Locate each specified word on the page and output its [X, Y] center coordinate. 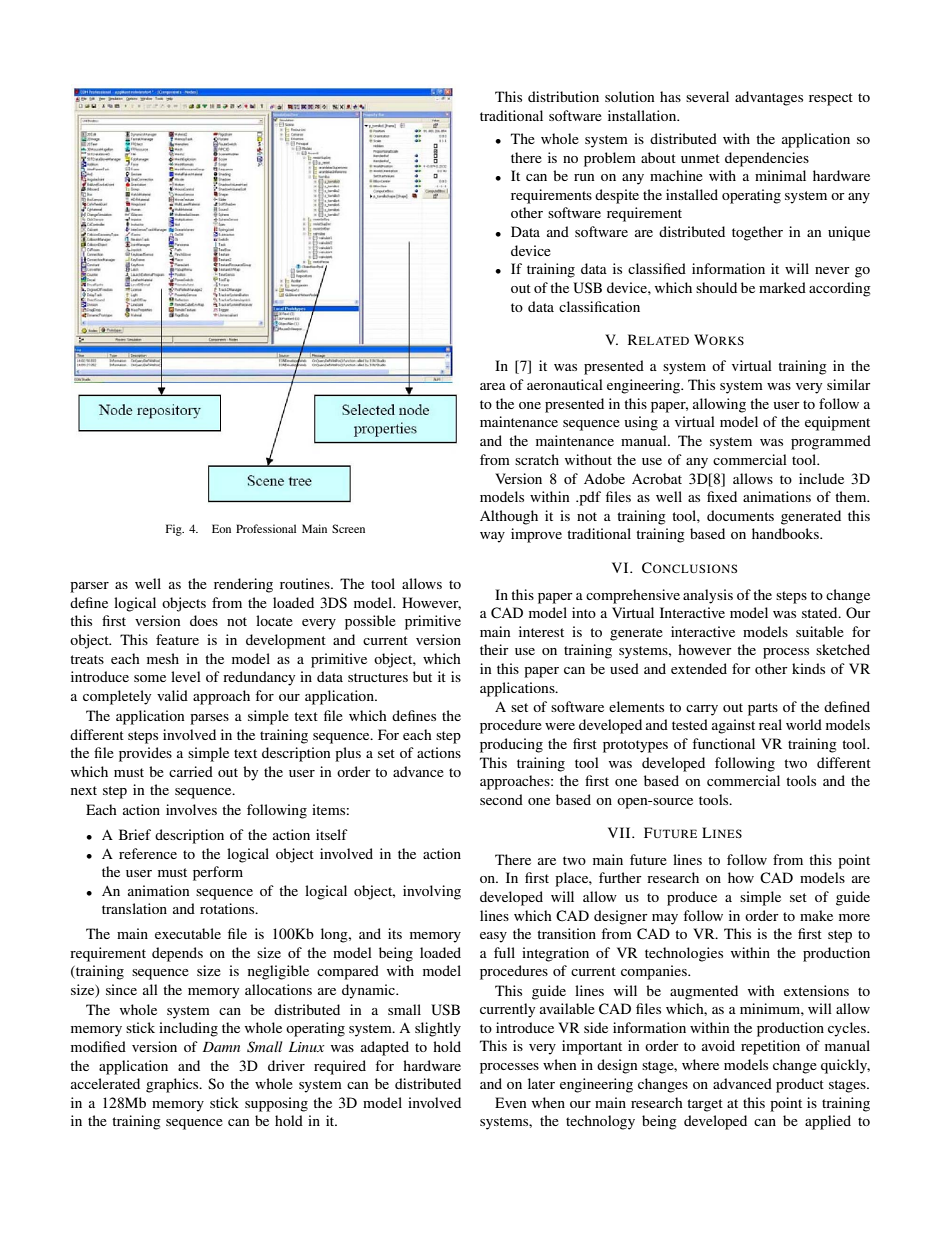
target [705, 1105]
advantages [769, 98]
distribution [563, 96]
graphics [173, 1085]
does [204, 620]
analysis [708, 596]
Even [511, 1102]
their [494, 649]
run [584, 177]
